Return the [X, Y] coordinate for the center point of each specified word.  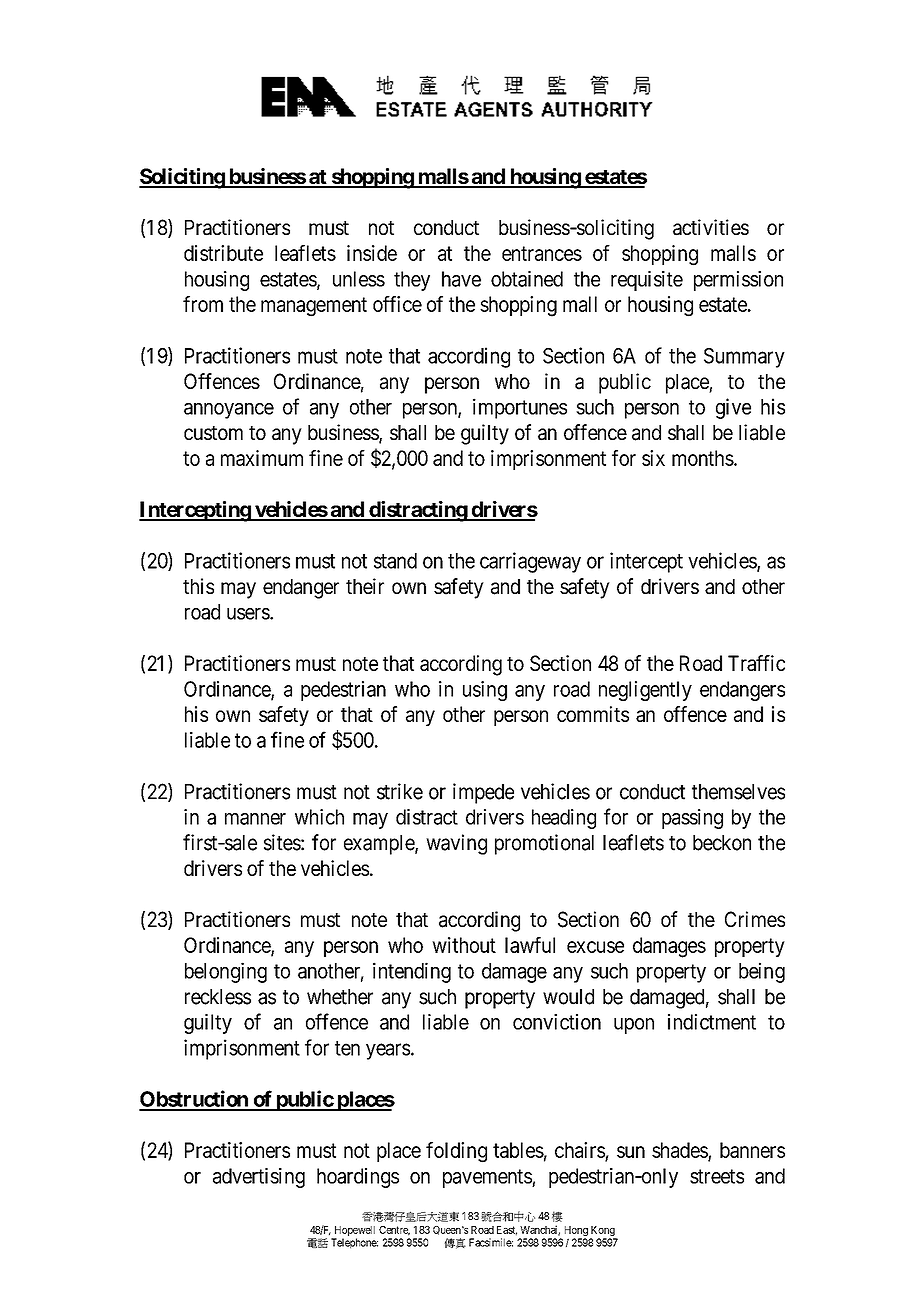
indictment [712, 1022]
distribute [223, 253]
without [464, 945]
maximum [262, 458]
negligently [645, 691]
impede [483, 793]
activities [711, 227]
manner [255, 819]
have [461, 279]
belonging [226, 972]
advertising [259, 1178]
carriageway [530, 562]
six [653, 458]
